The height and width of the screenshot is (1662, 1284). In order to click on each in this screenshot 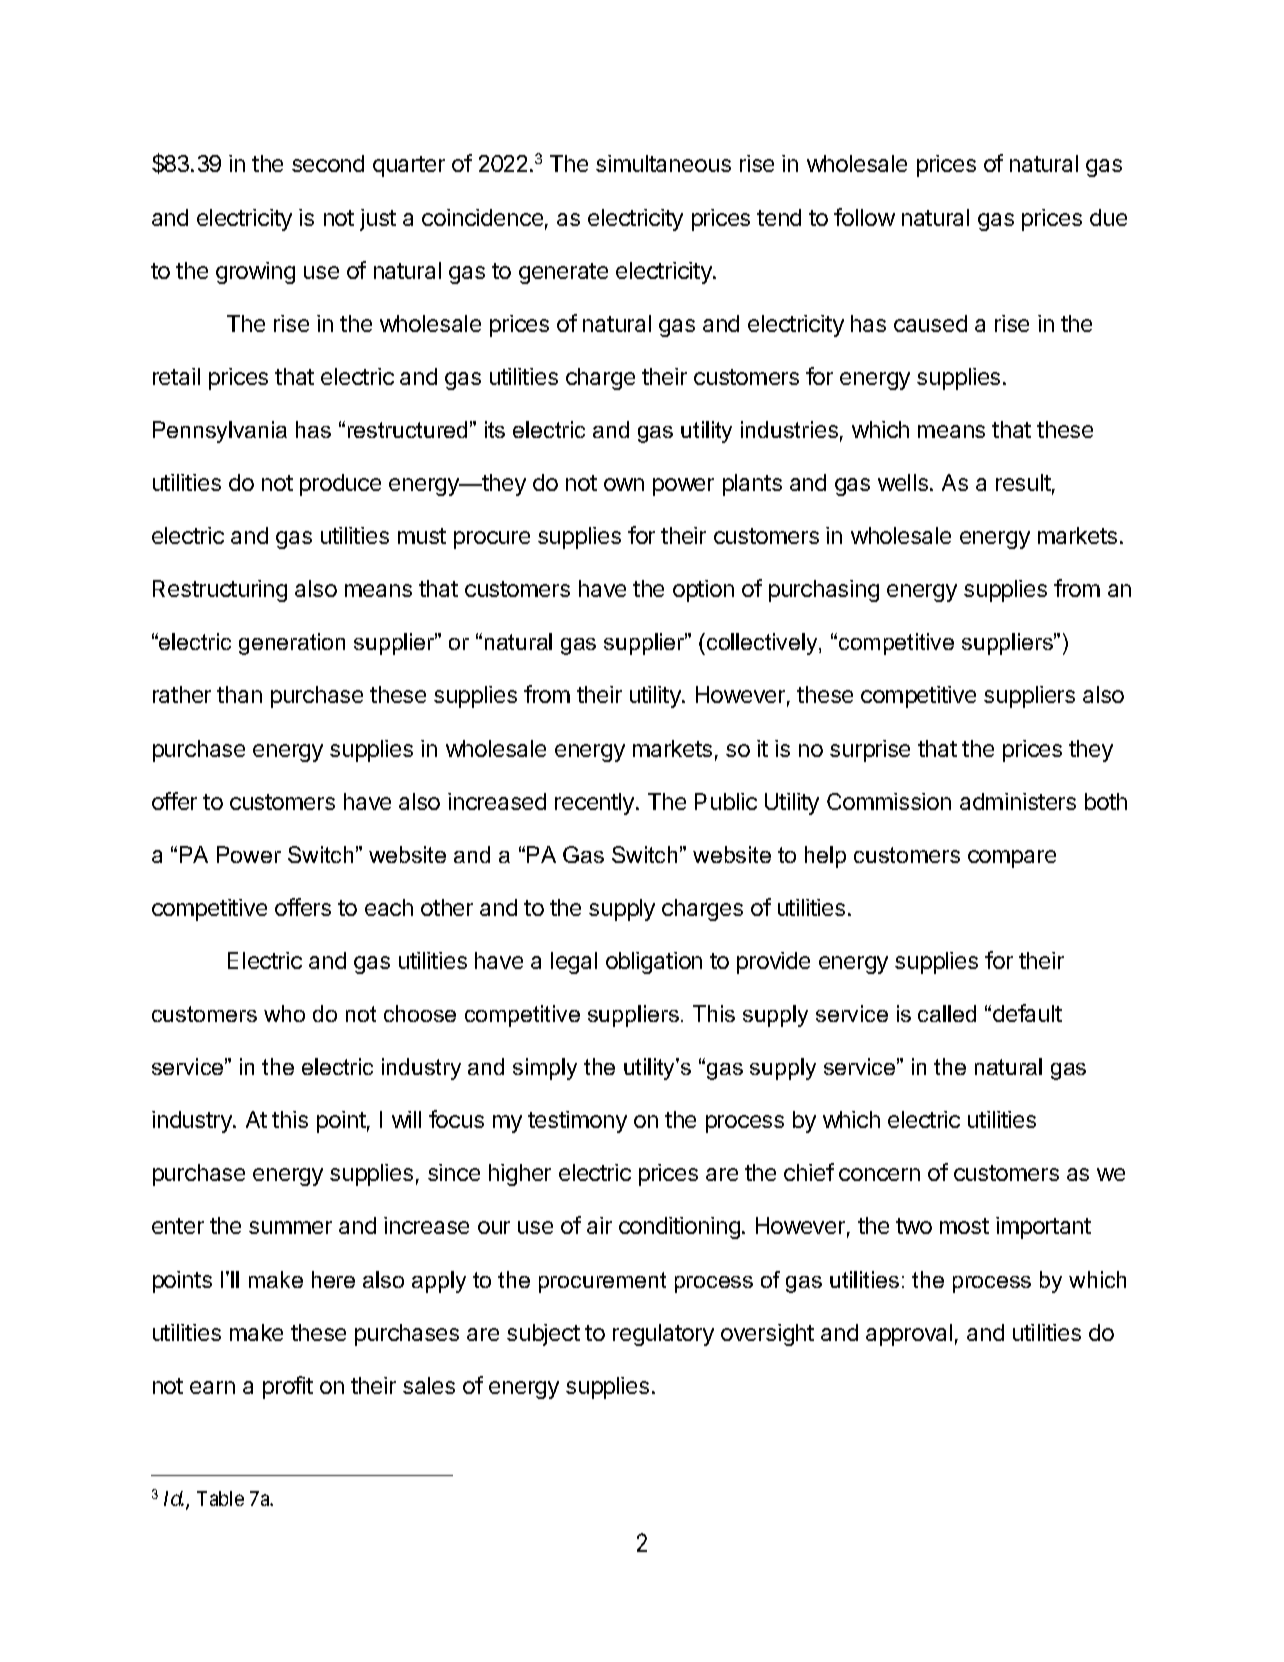, I will do `click(389, 907)`.
